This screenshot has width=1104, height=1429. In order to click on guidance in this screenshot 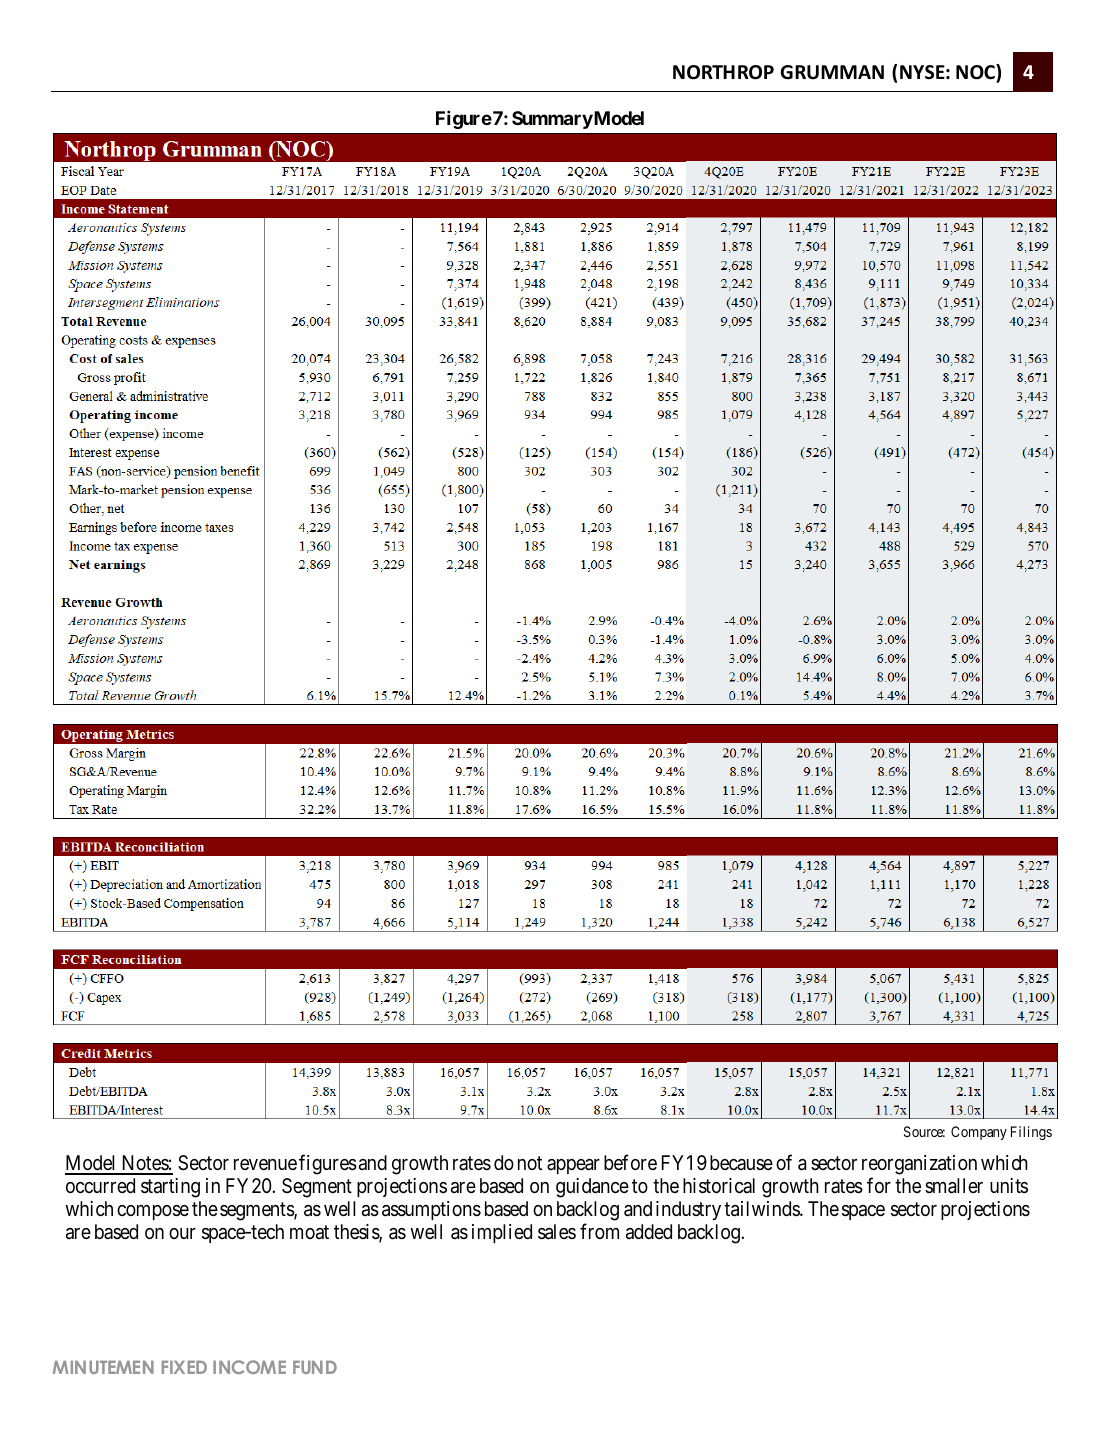, I will do `click(592, 1188)`.
